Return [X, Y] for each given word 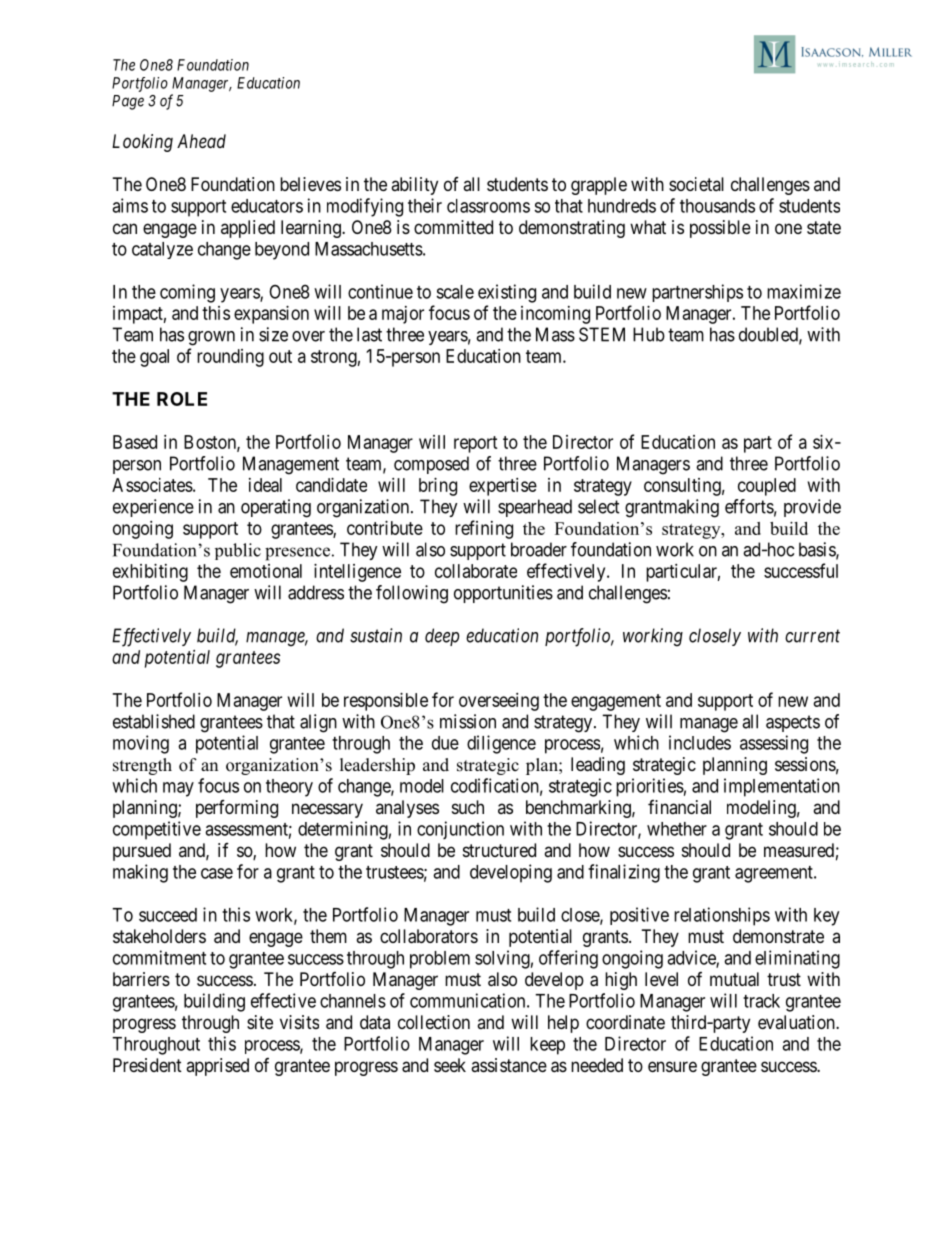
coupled [767, 487]
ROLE [182, 399]
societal [696, 184]
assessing [774, 744]
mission [468, 721]
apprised [217, 1067]
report [476, 444]
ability [414, 186]
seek [450, 1065]
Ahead [201, 141]
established [154, 721]
